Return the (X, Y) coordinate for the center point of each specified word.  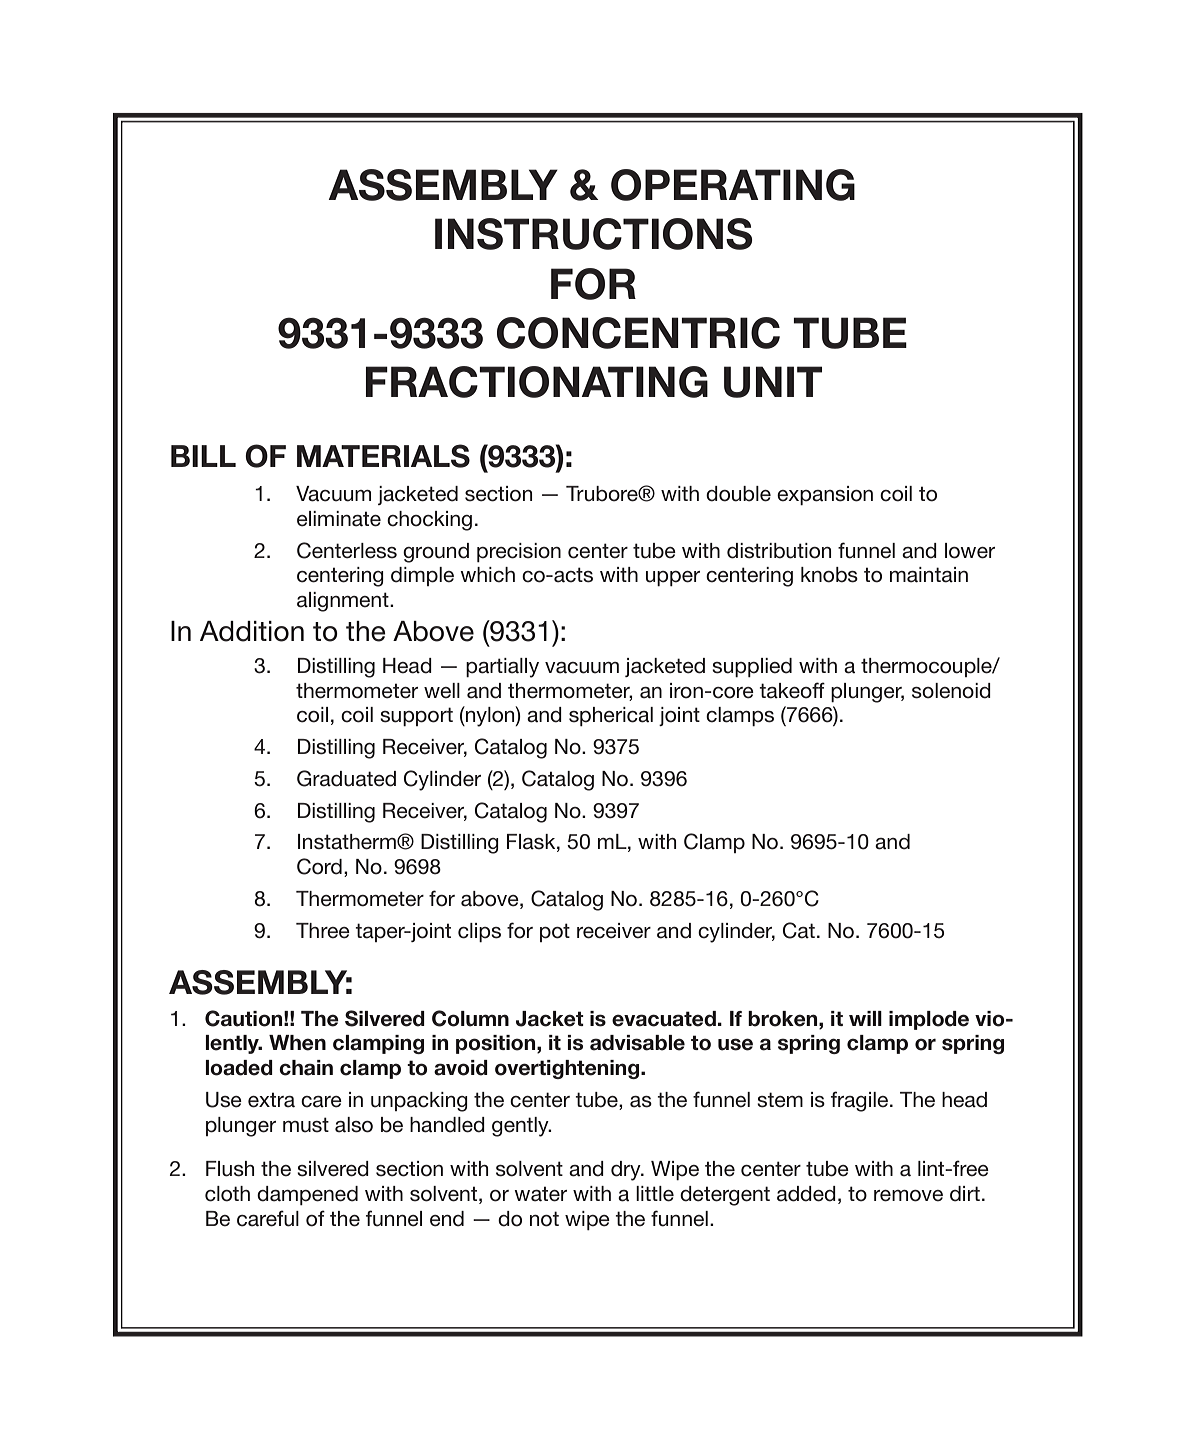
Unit (773, 382)
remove (908, 1196)
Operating (733, 185)
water (540, 1194)
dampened (307, 1195)
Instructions (594, 234)
